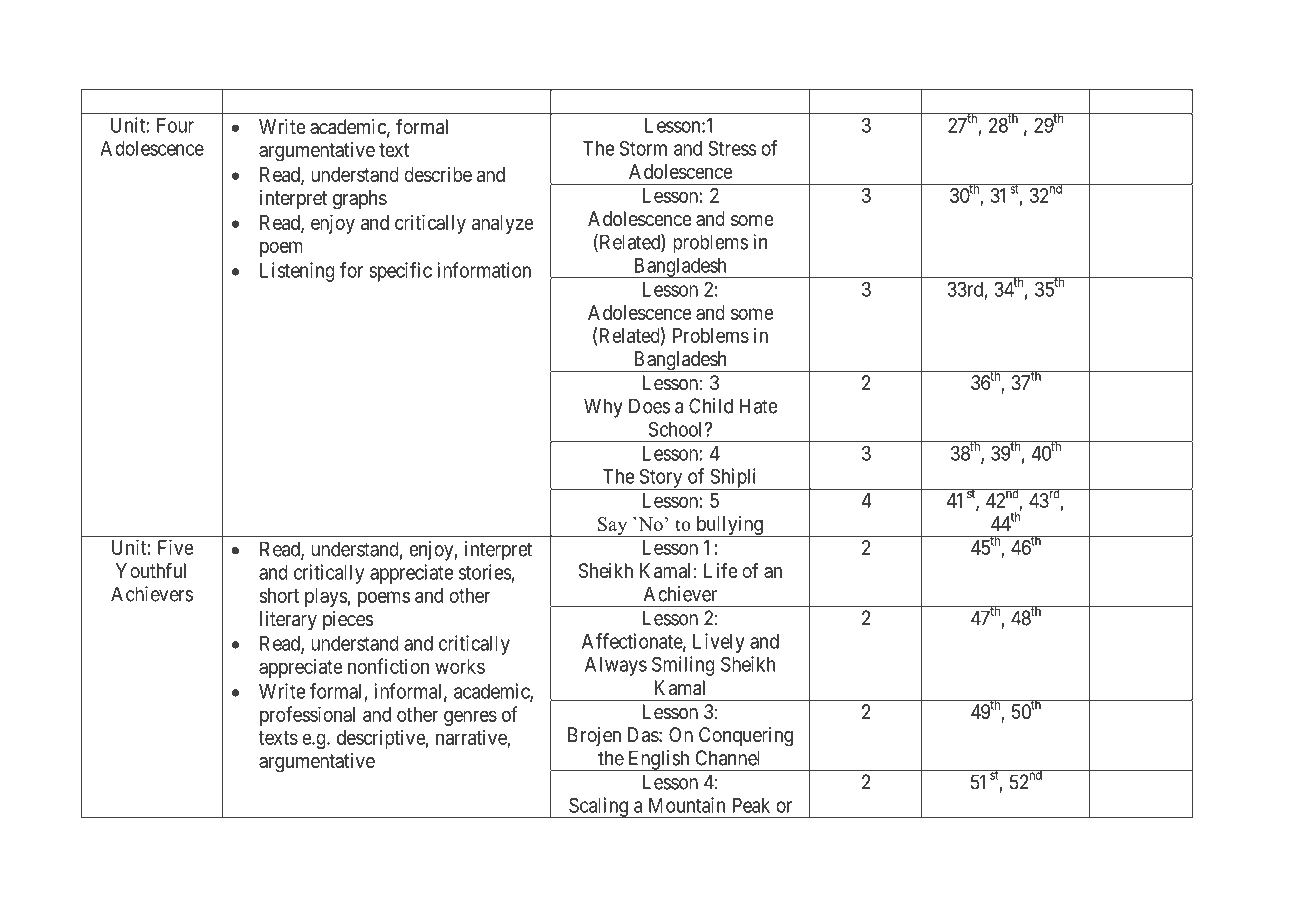 Image resolution: width=1308 pixels, height=924 pixels. Describe the element at coordinates (438, 174) in the screenshot. I see `describe` at that location.
